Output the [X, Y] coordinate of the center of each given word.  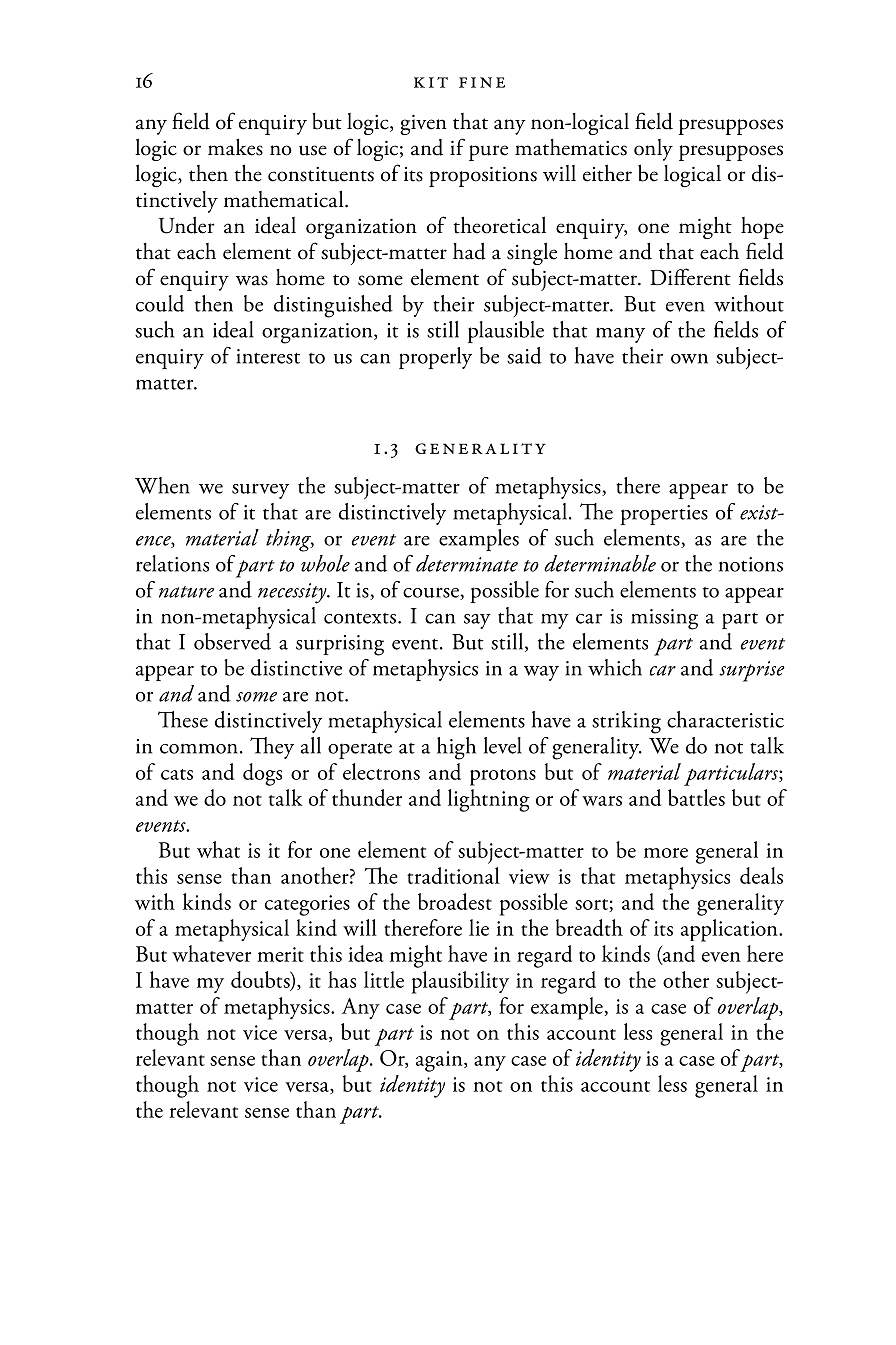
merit [280, 954]
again [440, 1061]
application [730, 930]
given [423, 125]
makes [235, 147]
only [653, 150]
